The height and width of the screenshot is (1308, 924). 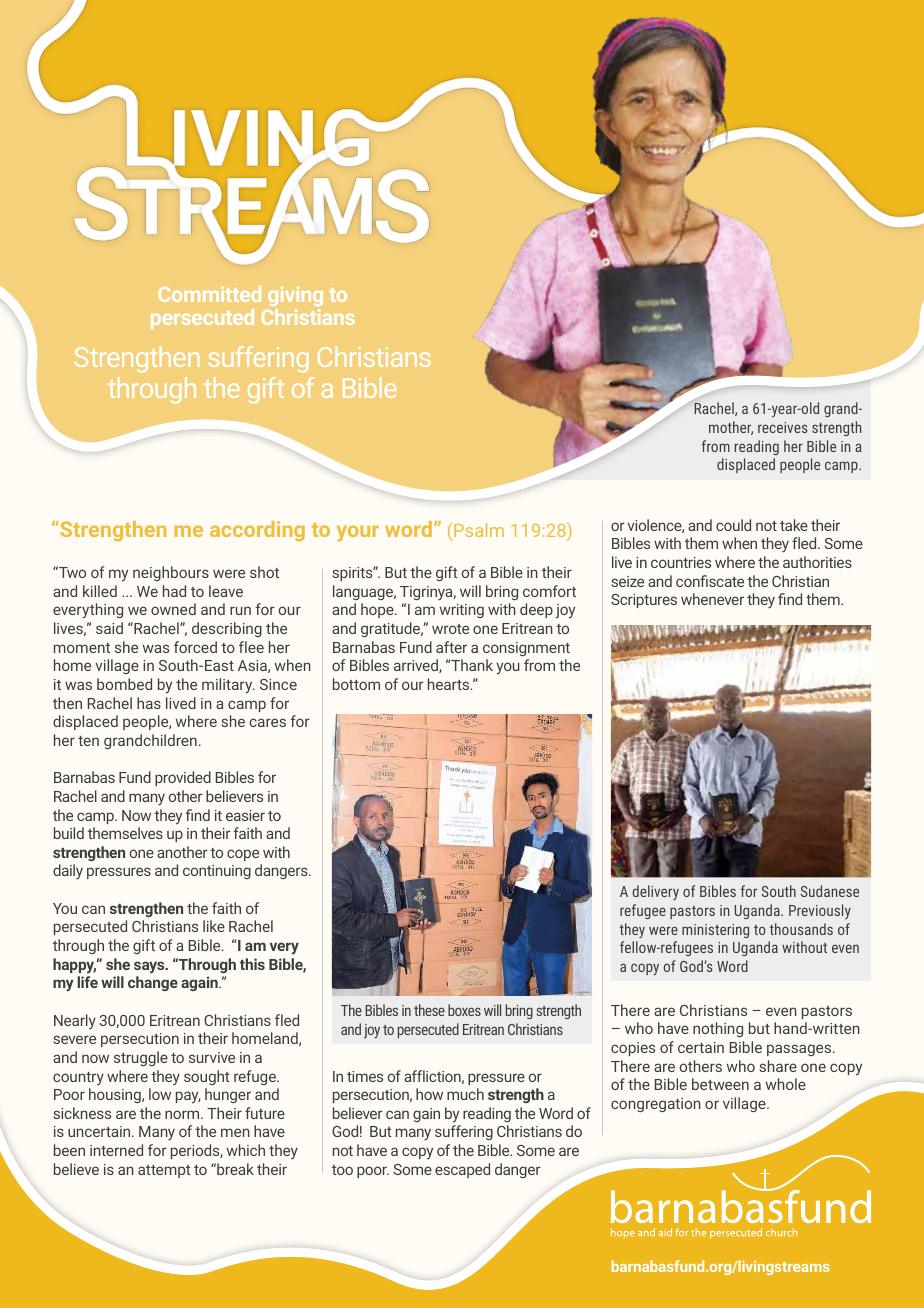 I want to click on interned, so click(x=116, y=1150).
